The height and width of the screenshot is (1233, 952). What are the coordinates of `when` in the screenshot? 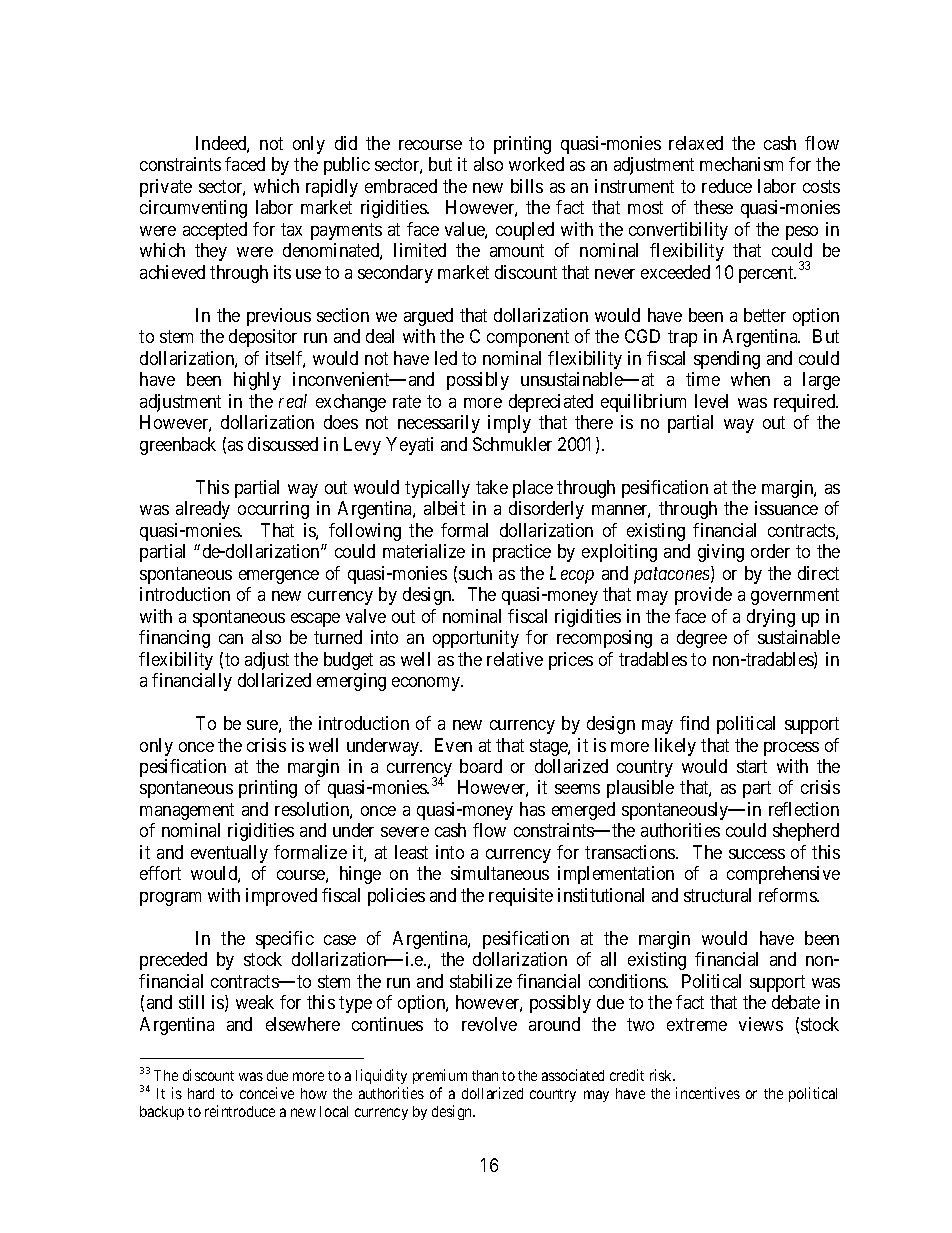 It's located at (750, 379).
